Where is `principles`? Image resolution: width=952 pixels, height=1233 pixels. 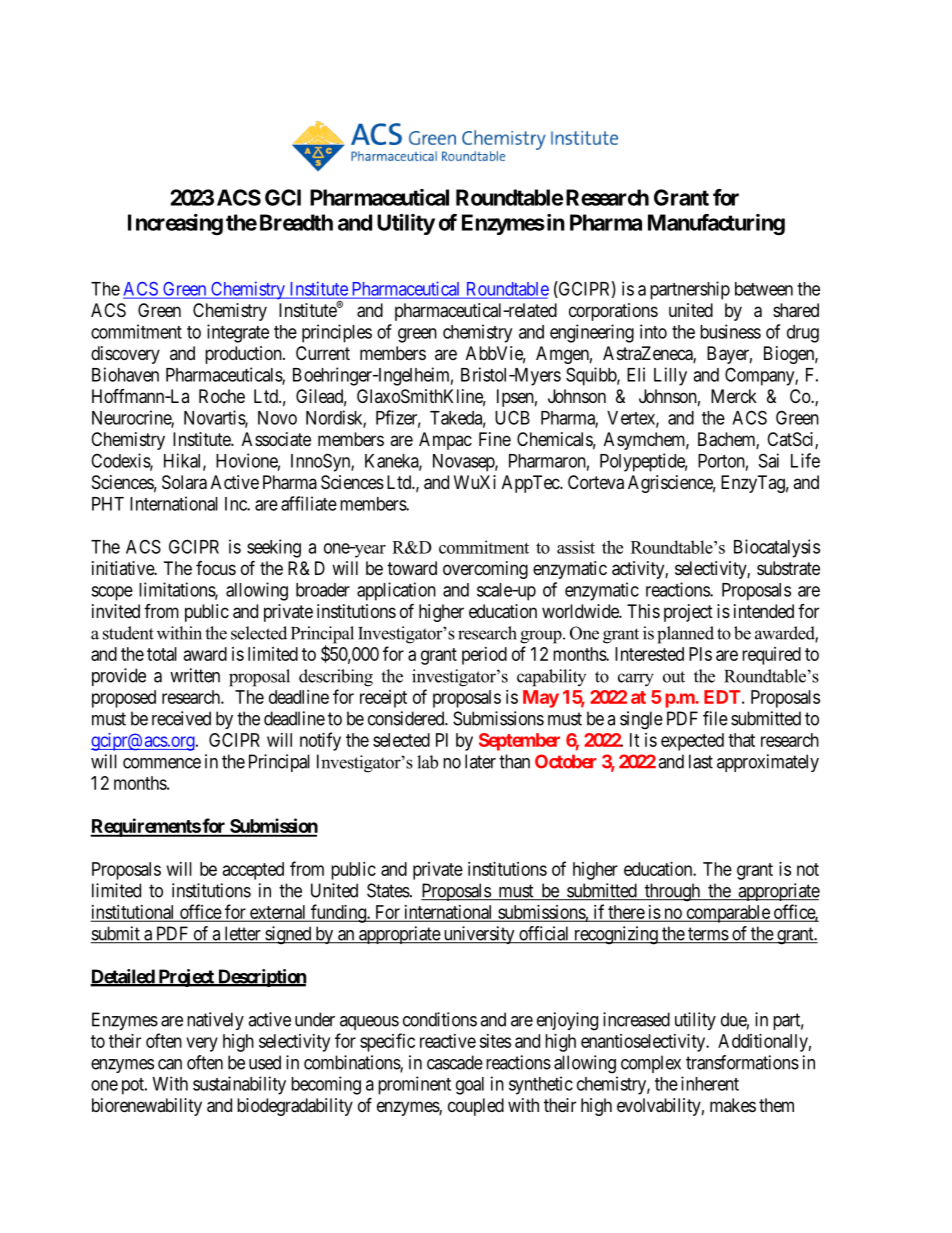
principles is located at coordinates (337, 333).
